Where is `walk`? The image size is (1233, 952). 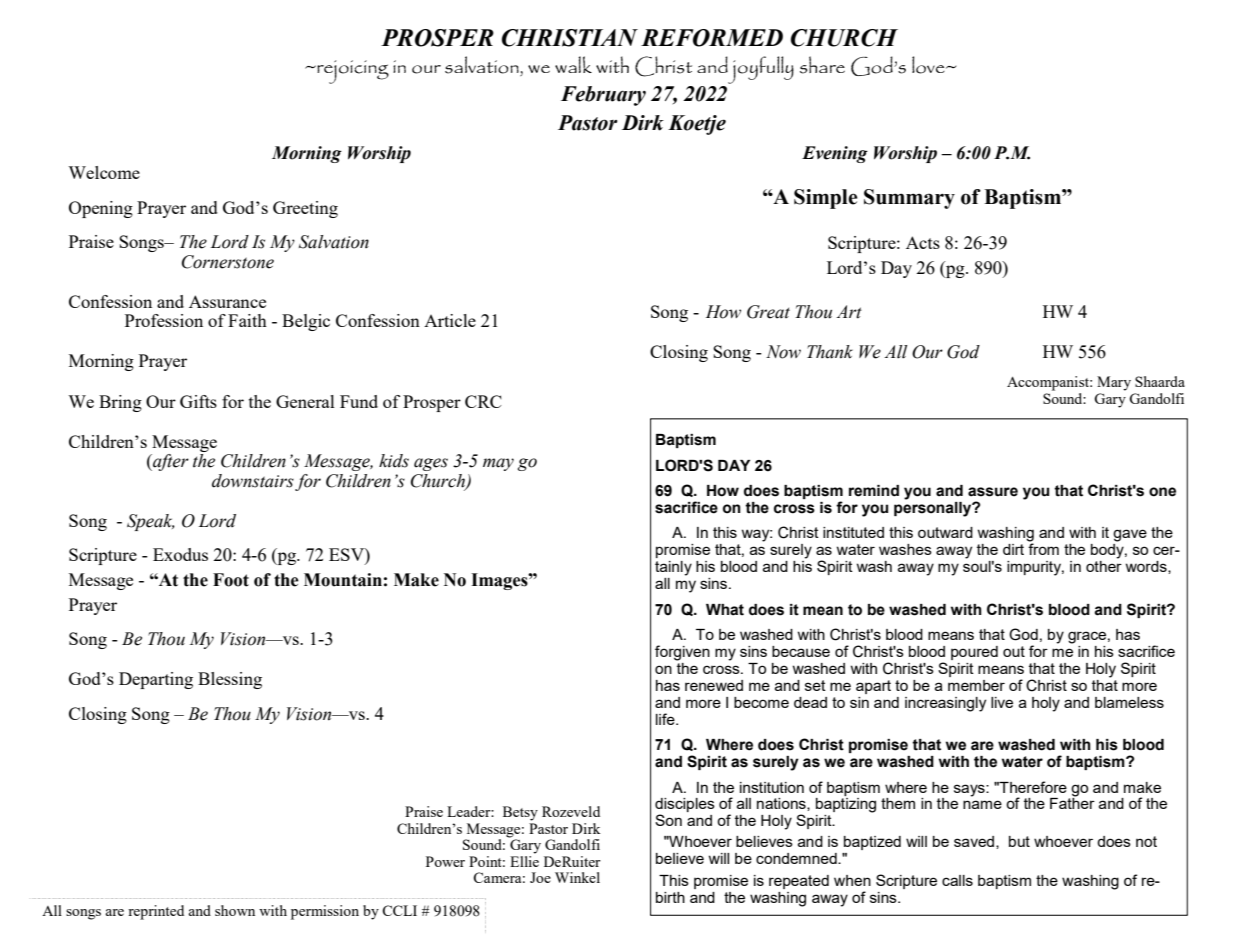
walk is located at coordinates (573, 64).
